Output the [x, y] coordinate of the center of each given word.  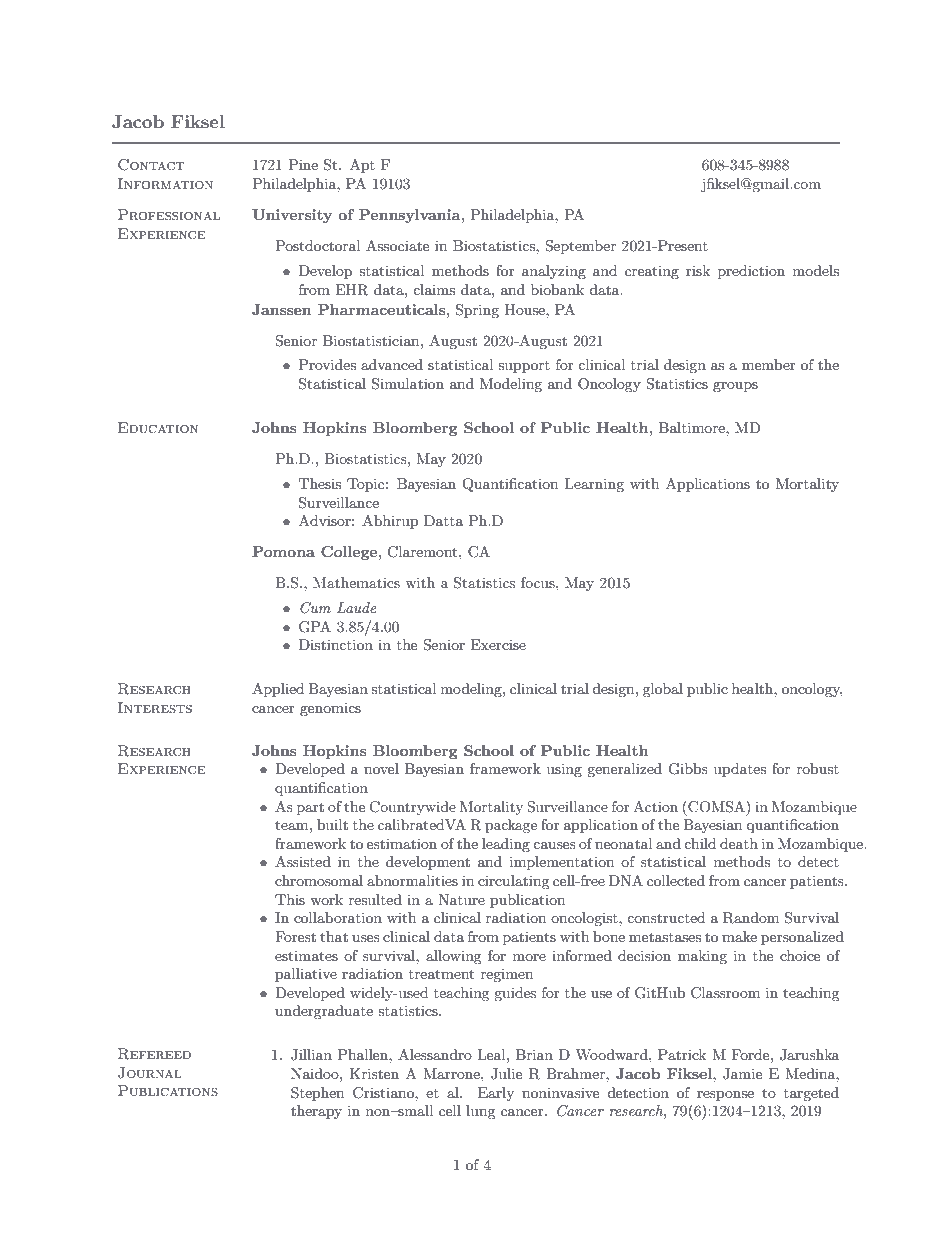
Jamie [742, 1074]
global [663, 690]
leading [506, 845]
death [739, 843]
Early [496, 1094]
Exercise [498, 644]
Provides [327, 364]
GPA [315, 627]
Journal [150, 1073]
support [524, 367]
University [292, 216]
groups [735, 387]
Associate [397, 245]
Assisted [303, 861]
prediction [751, 272]
